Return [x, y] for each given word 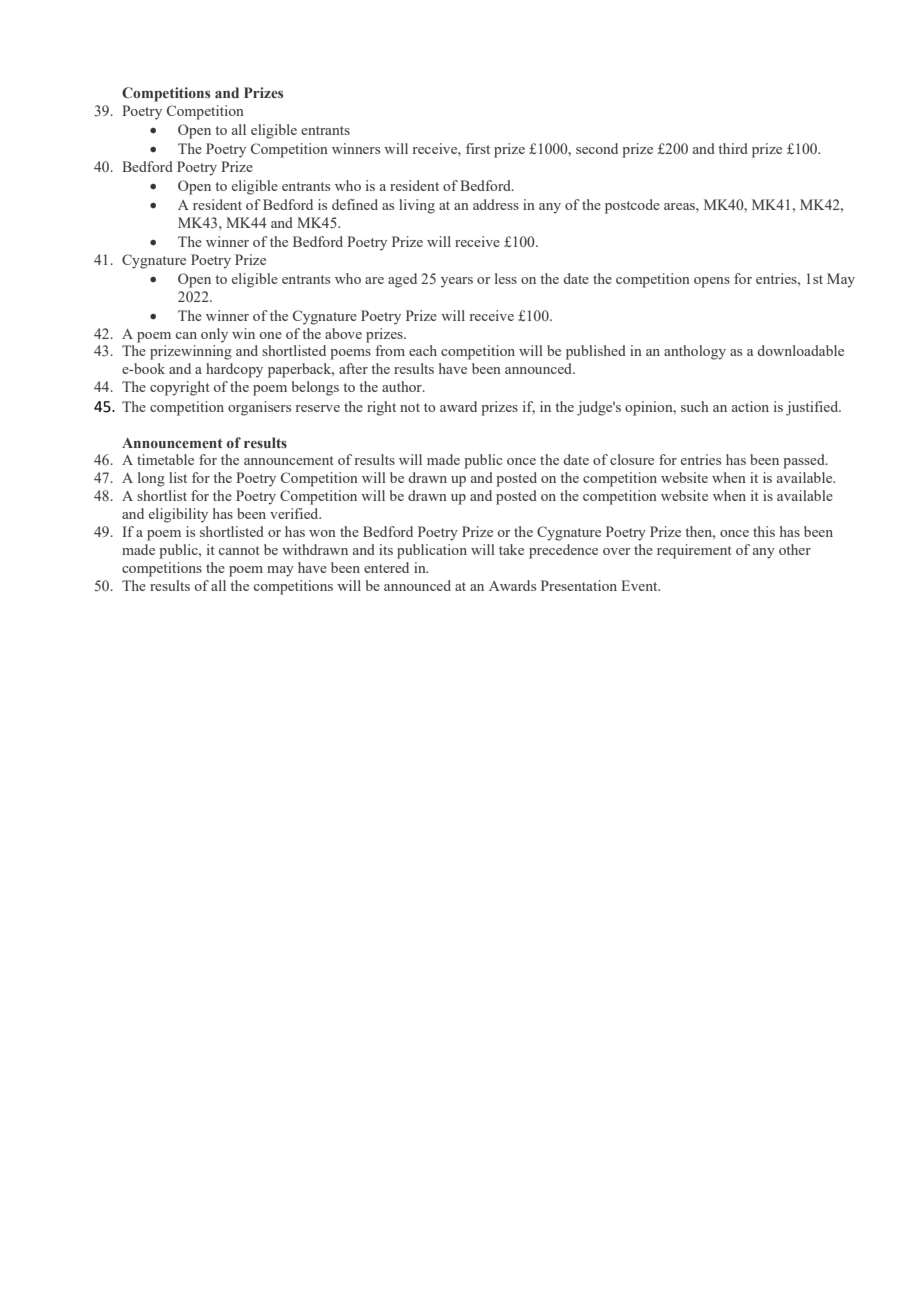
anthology [695, 352]
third [733, 148]
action [750, 406]
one [270, 335]
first [478, 148]
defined [355, 204]
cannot [239, 550]
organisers [259, 408]
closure [632, 459]
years [457, 282]
